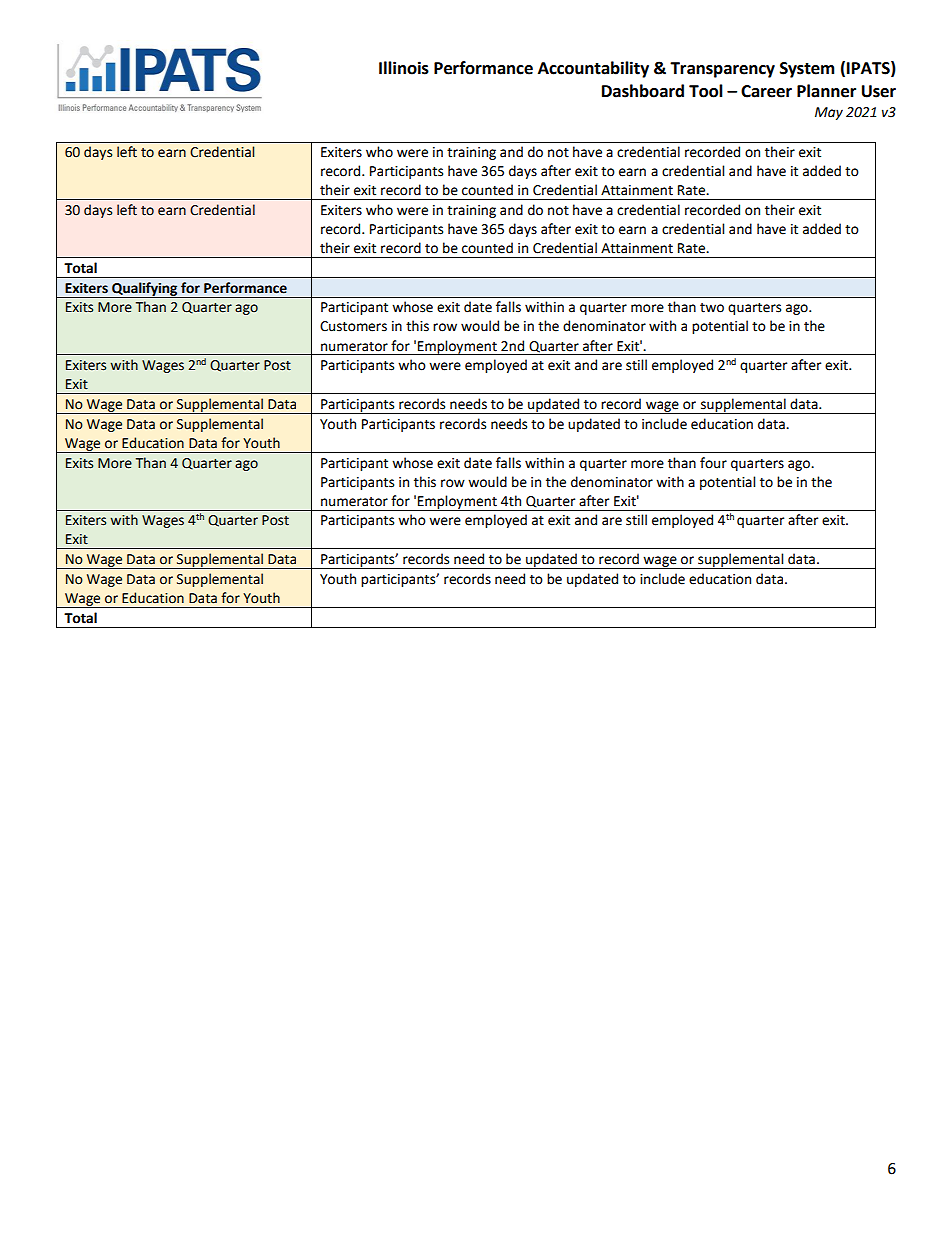 Image resolution: width=952 pixels, height=1233 pixels. I want to click on four, so click(713, 463).
